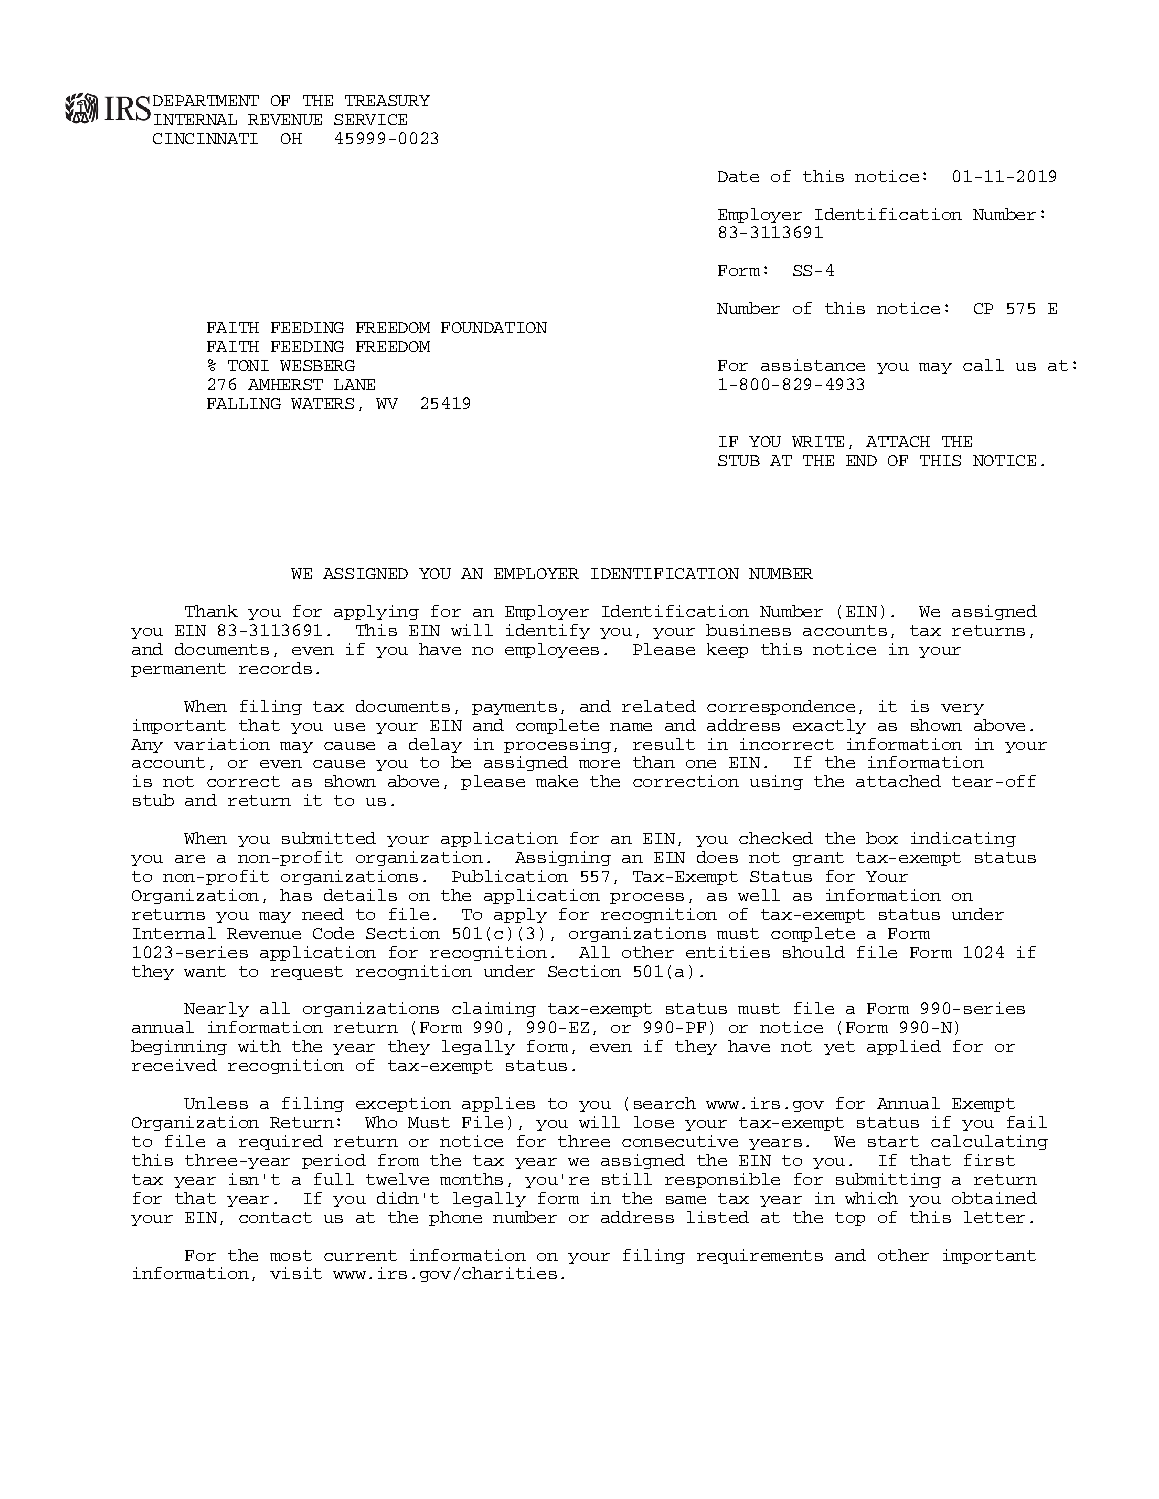 The height and width of the screenshot is (1499, 1159). What do you see at coordinates (244, 403) in the screenshot?
I see `FALLING` at bounding box center [244, 403].
